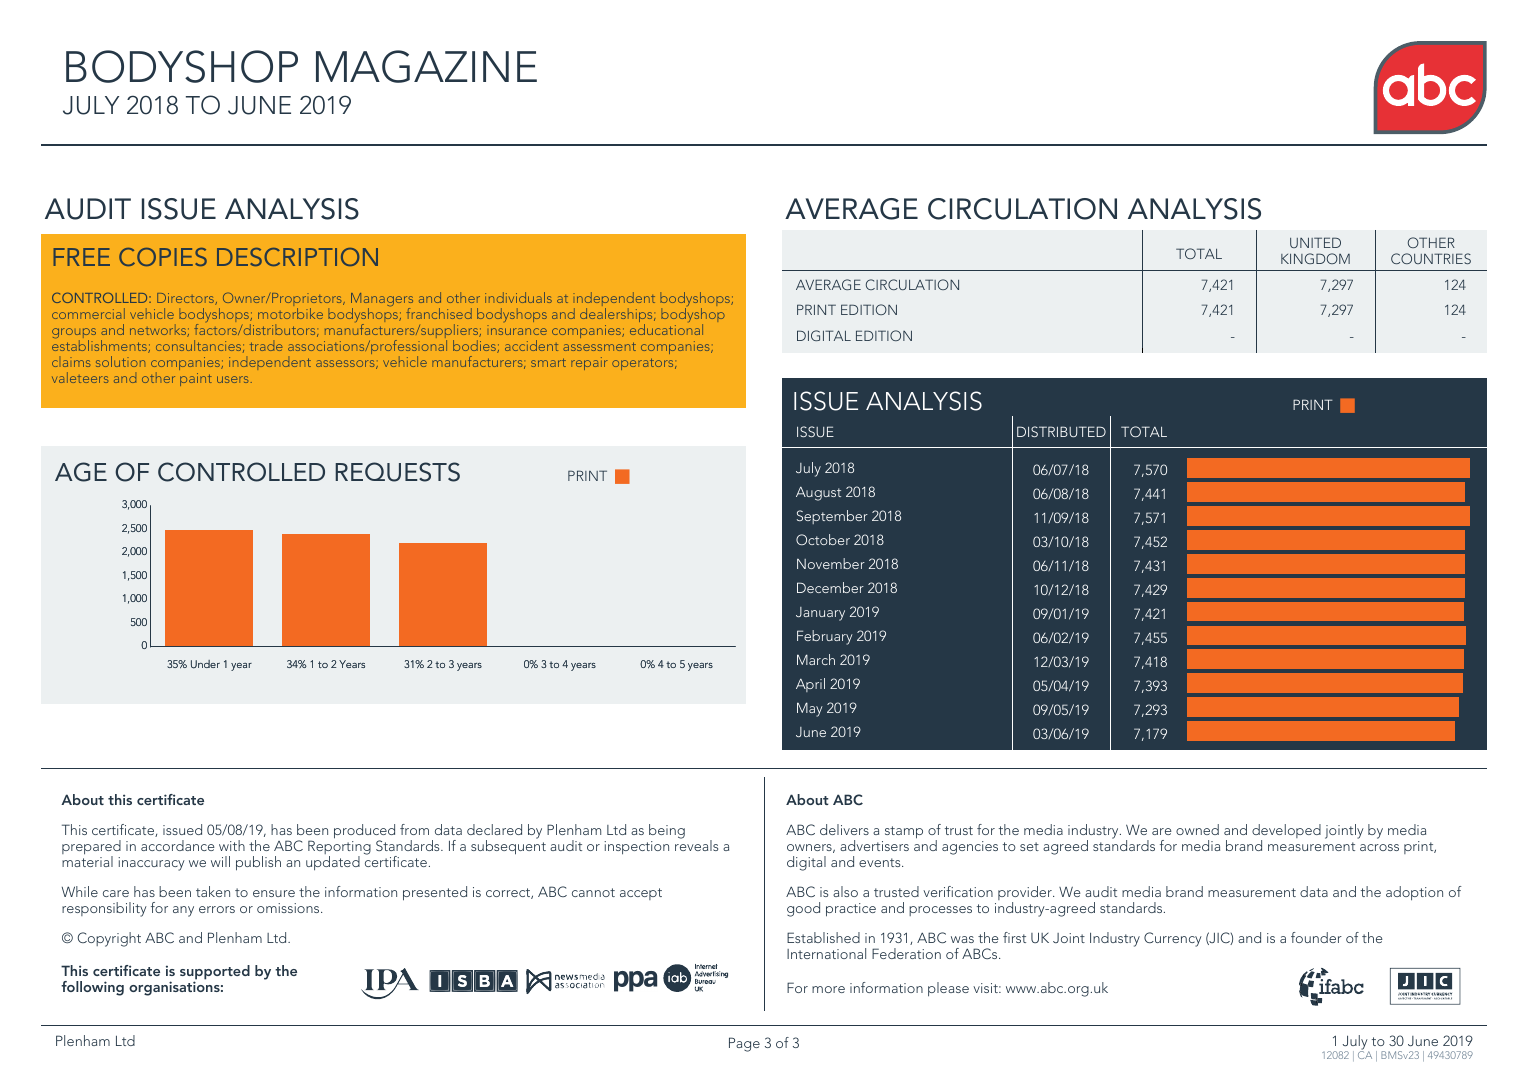 The width and height of the image is (1528, 1080). What do you see at coordinates (1315, 242) in the image?
I see `UNITED` at bounding box center [1315, 242].
